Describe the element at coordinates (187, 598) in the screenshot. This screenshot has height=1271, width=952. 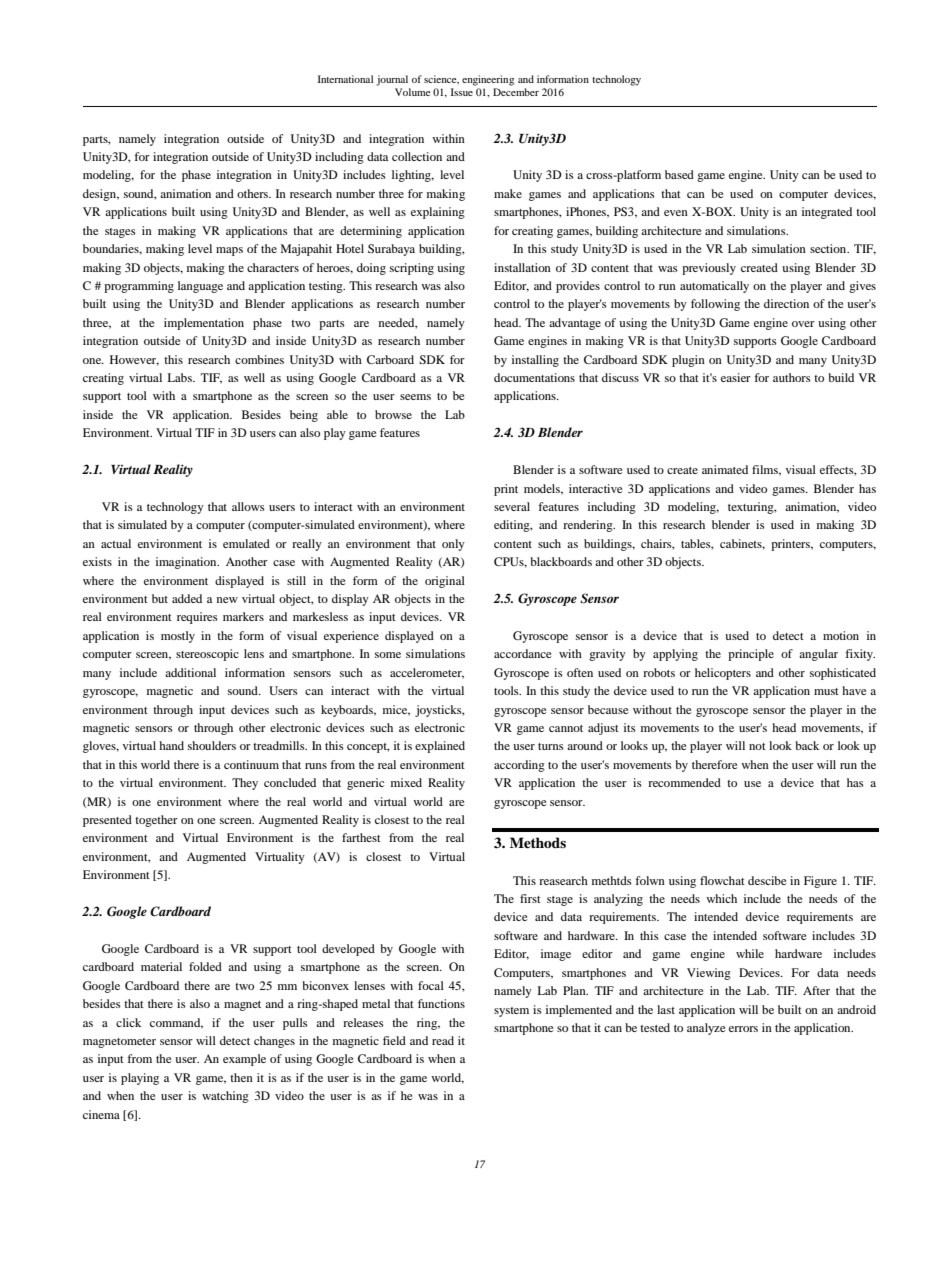
I see `added` at that location.
